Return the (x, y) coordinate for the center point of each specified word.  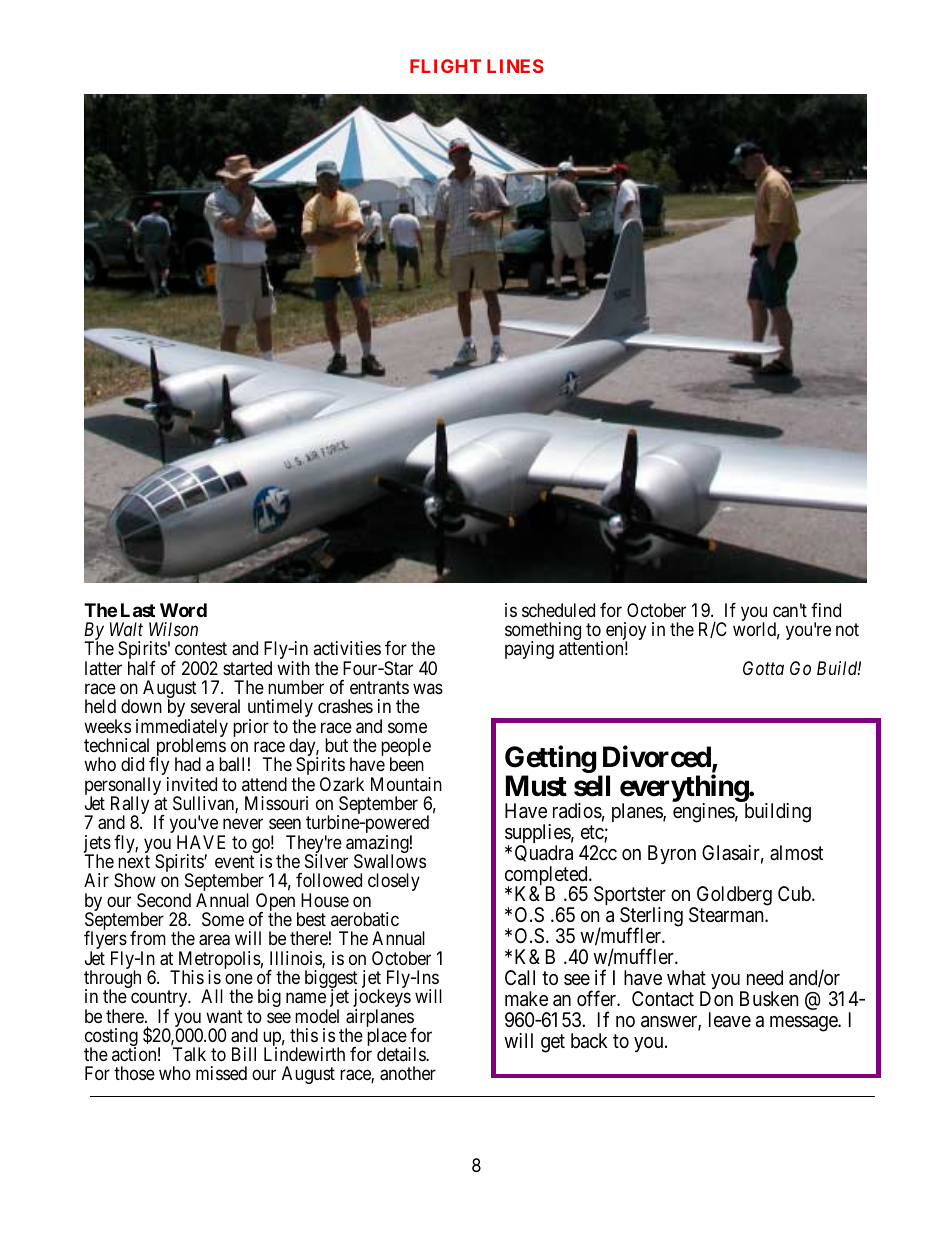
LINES (515, 66)
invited (192, 784)
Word (183, 610)
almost (796, 853)
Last (138, 610)
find (826, 610)
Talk (189, 1054)
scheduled (558, 610)
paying (529, 650)
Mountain (406, 784)
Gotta (763, 668)
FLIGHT (445, 66)
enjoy (626, 632)
